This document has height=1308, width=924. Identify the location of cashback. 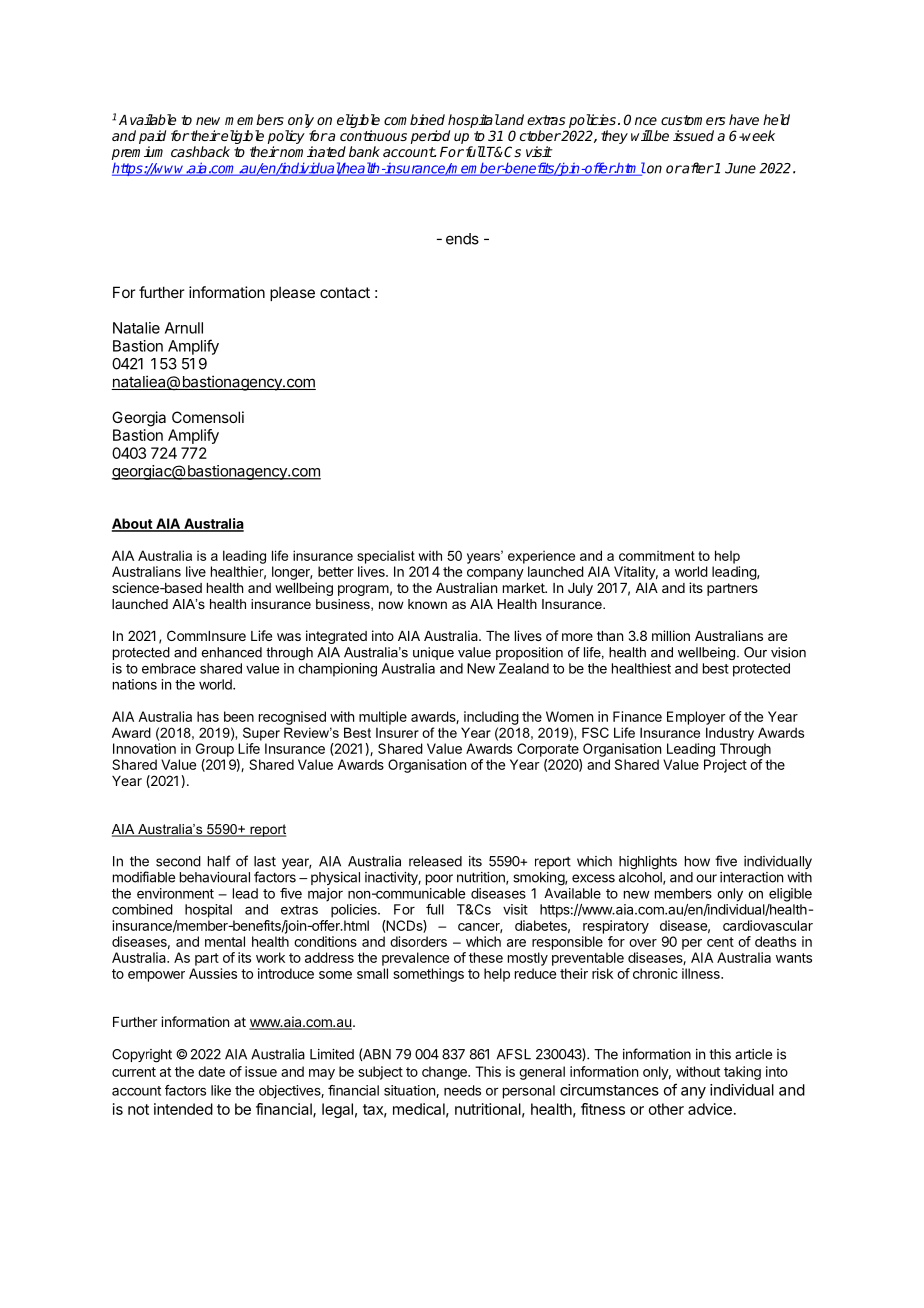
(200, 151).
